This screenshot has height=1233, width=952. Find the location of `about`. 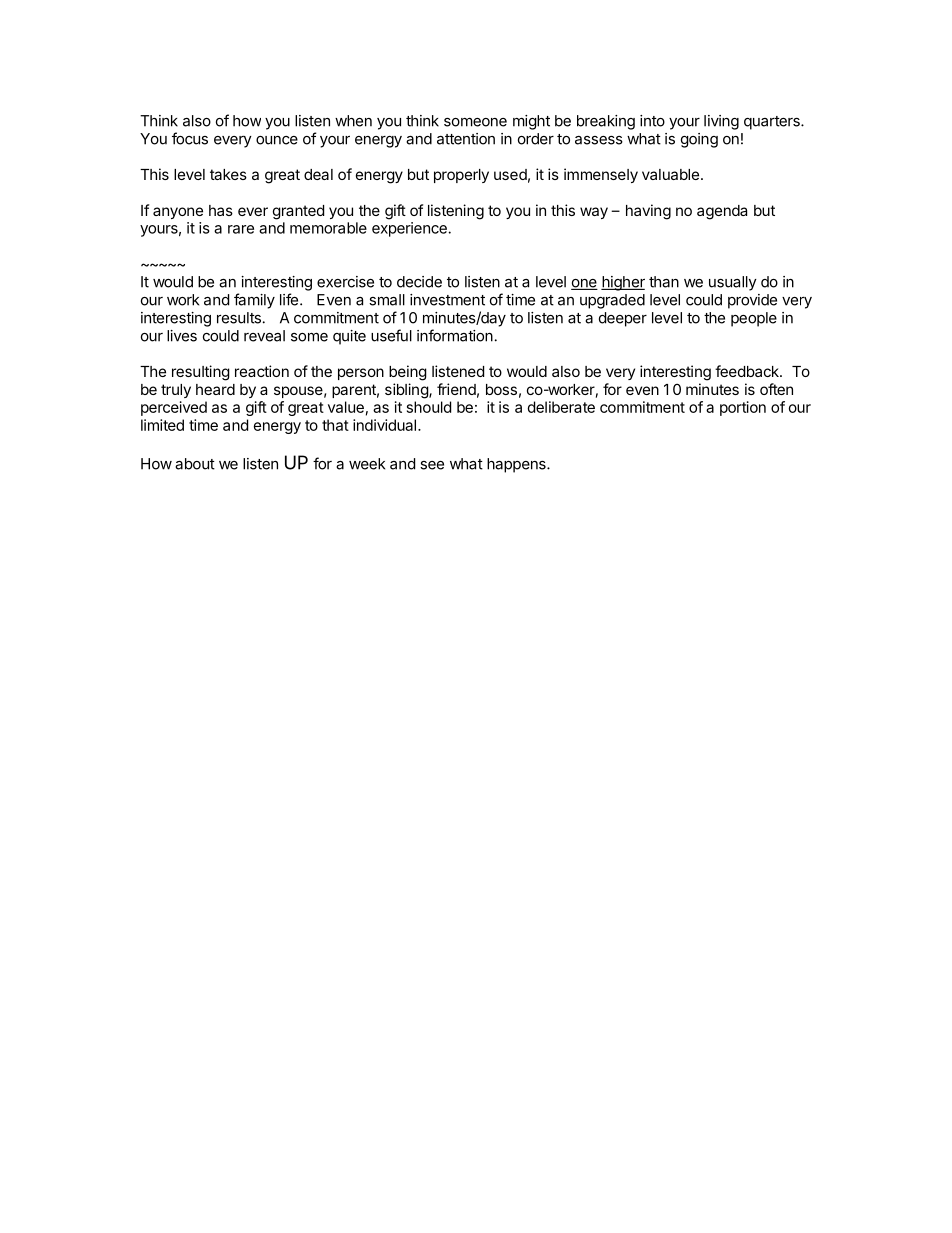

about is located at coordinates (195, 464).
